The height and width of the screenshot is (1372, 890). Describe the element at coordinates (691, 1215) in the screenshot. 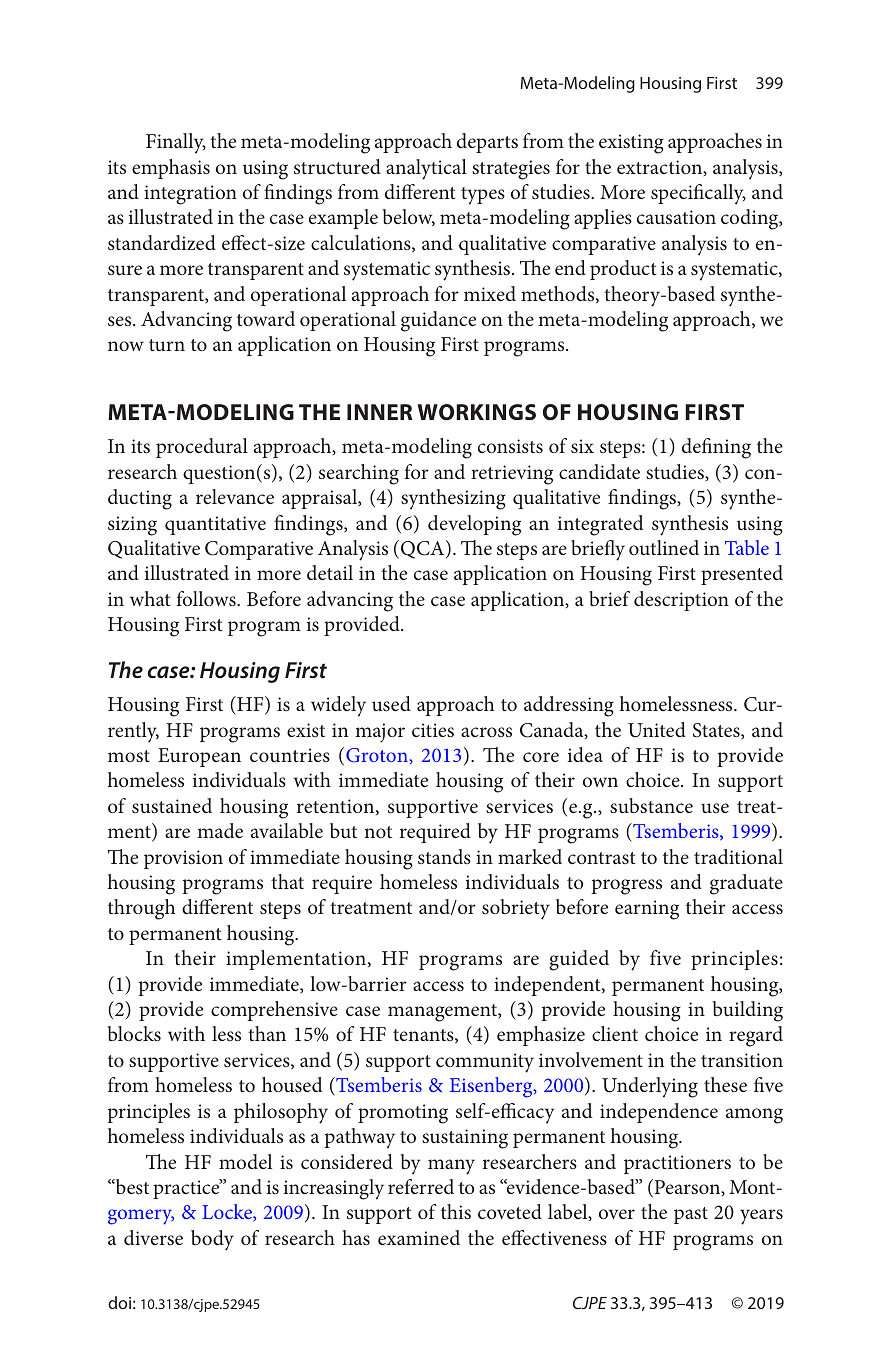

I see `past` at that location.
